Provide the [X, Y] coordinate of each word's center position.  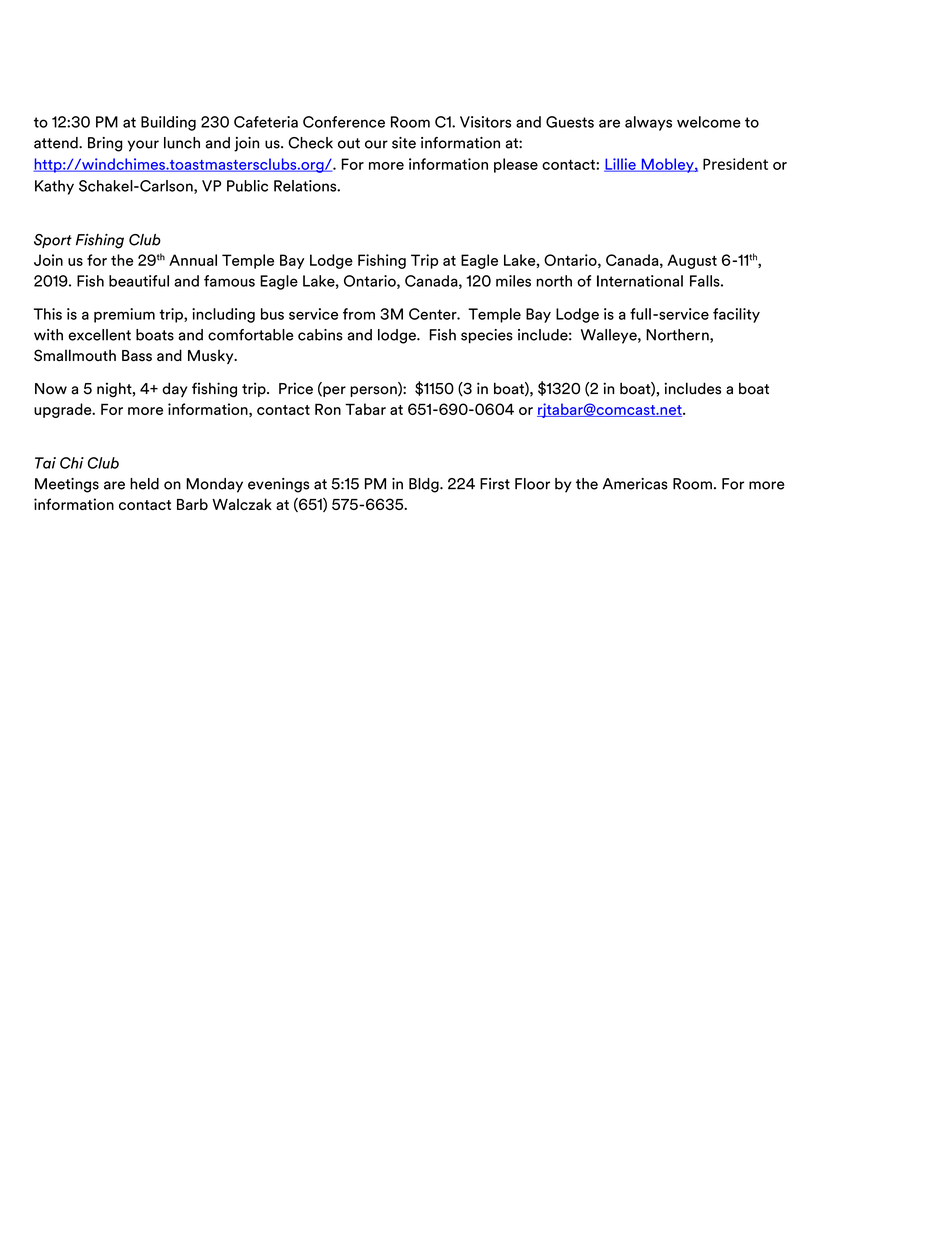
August [692, 261]
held [144, 484]
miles [513, 281]
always [648, 123]
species [487, 336]
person [374, 391]
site [404, 143]
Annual [193, 260]
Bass [137, 356]
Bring [105, 144]
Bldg [425, 485]
